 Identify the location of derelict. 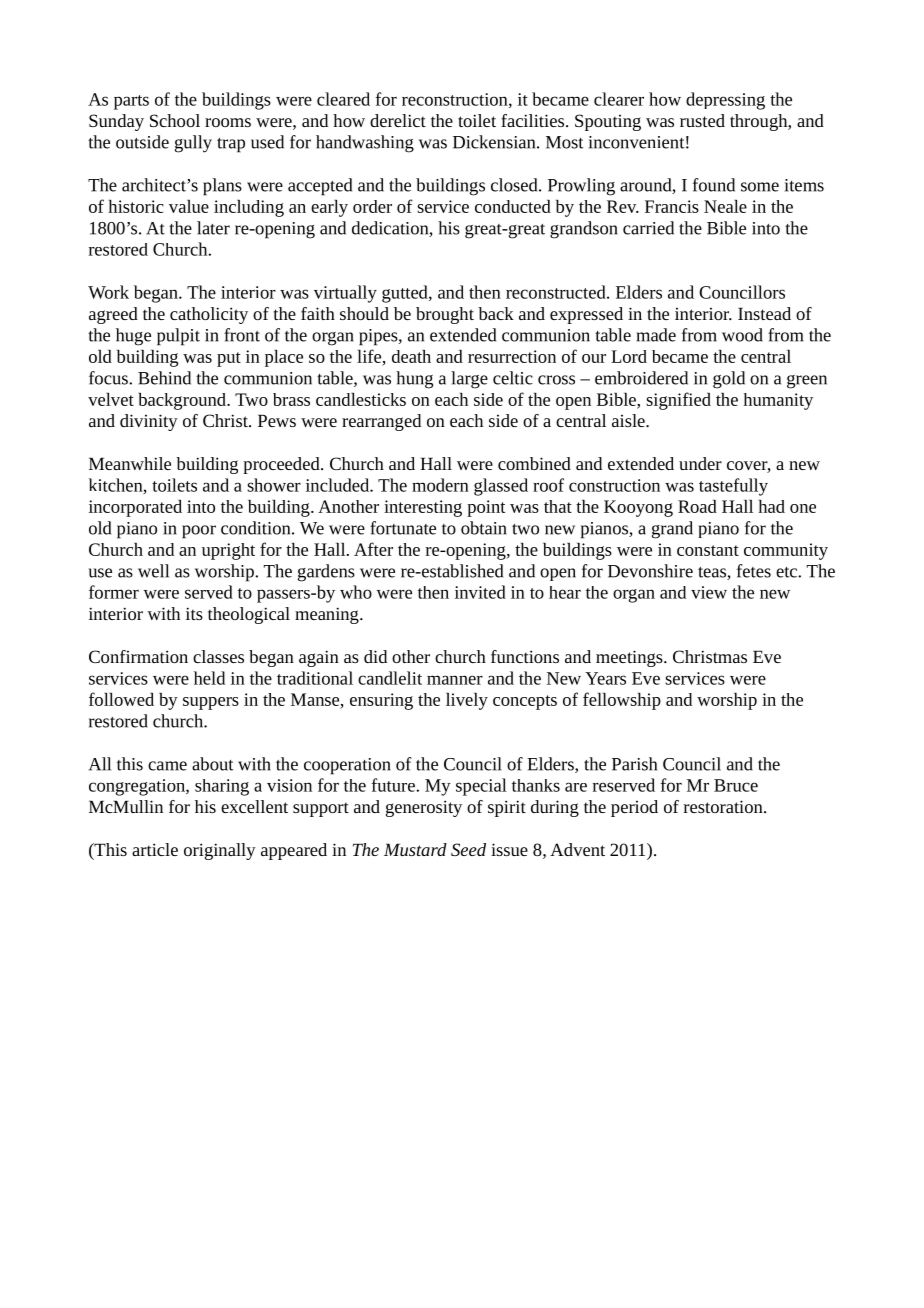
(398, 120).
